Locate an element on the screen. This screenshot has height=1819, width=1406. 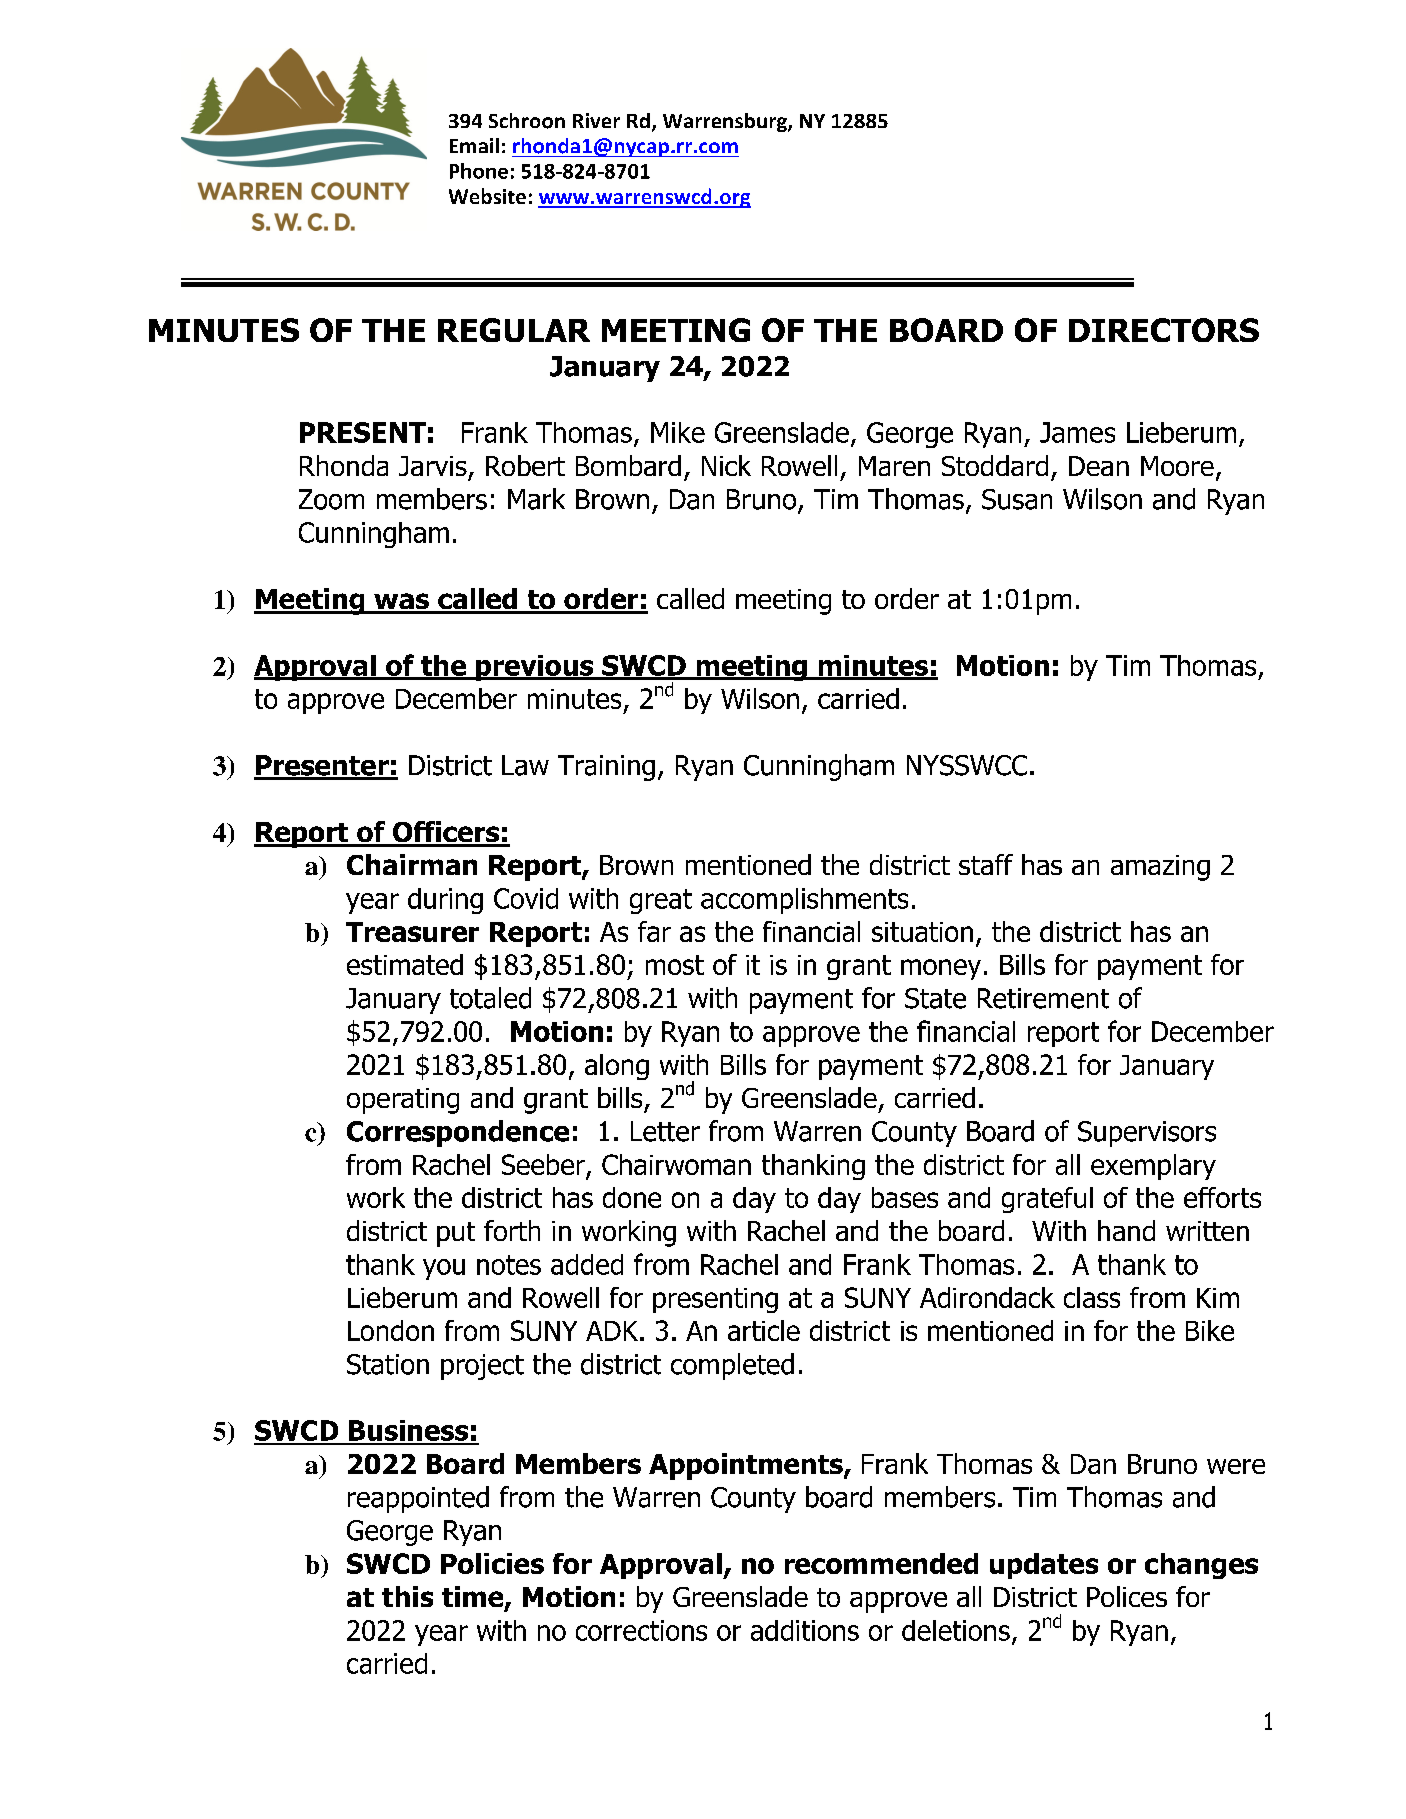
additions is located at coordinates (805, 1630).
